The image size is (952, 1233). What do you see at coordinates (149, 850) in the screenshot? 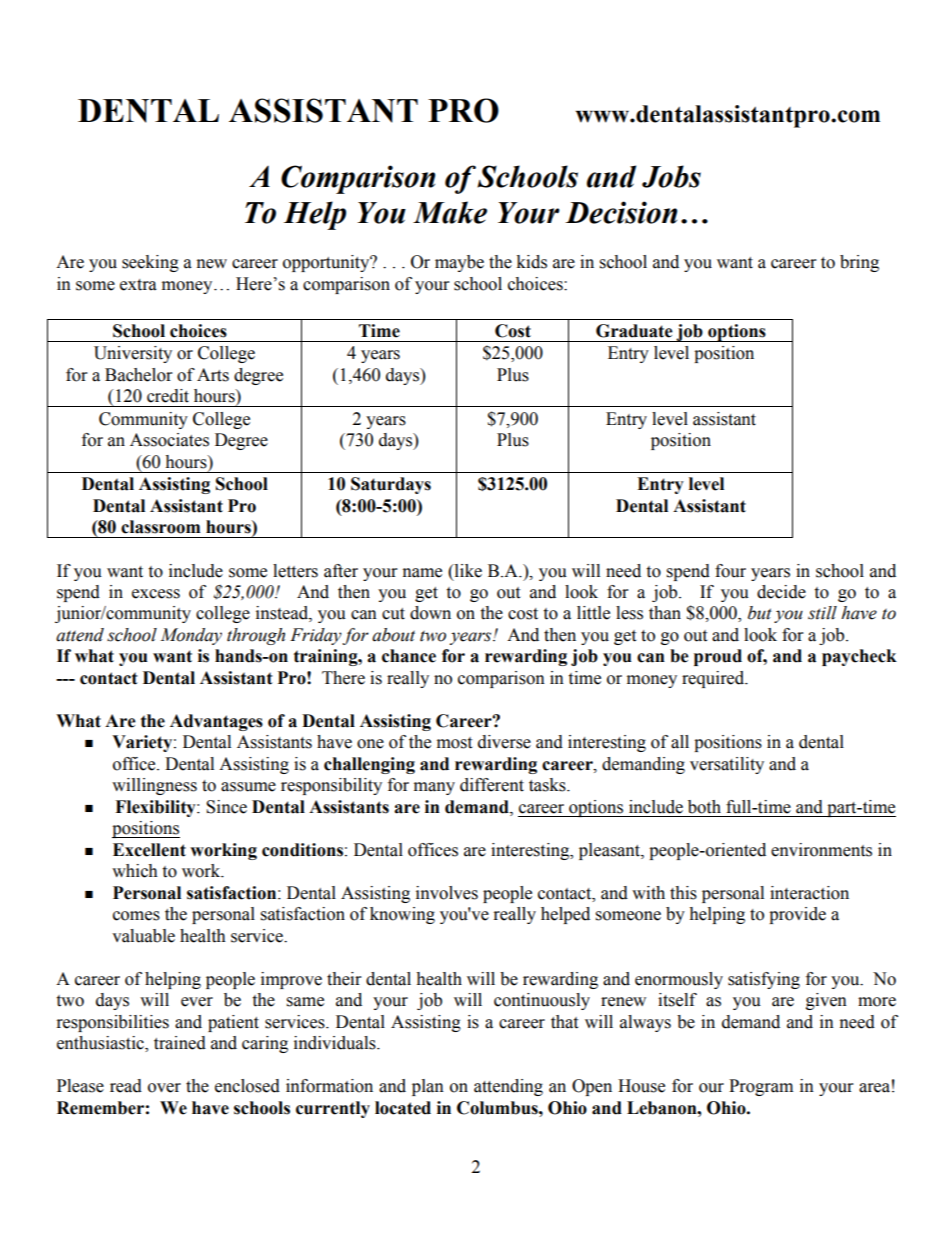
I see `Excellent` at bounding box center [149, 850].
